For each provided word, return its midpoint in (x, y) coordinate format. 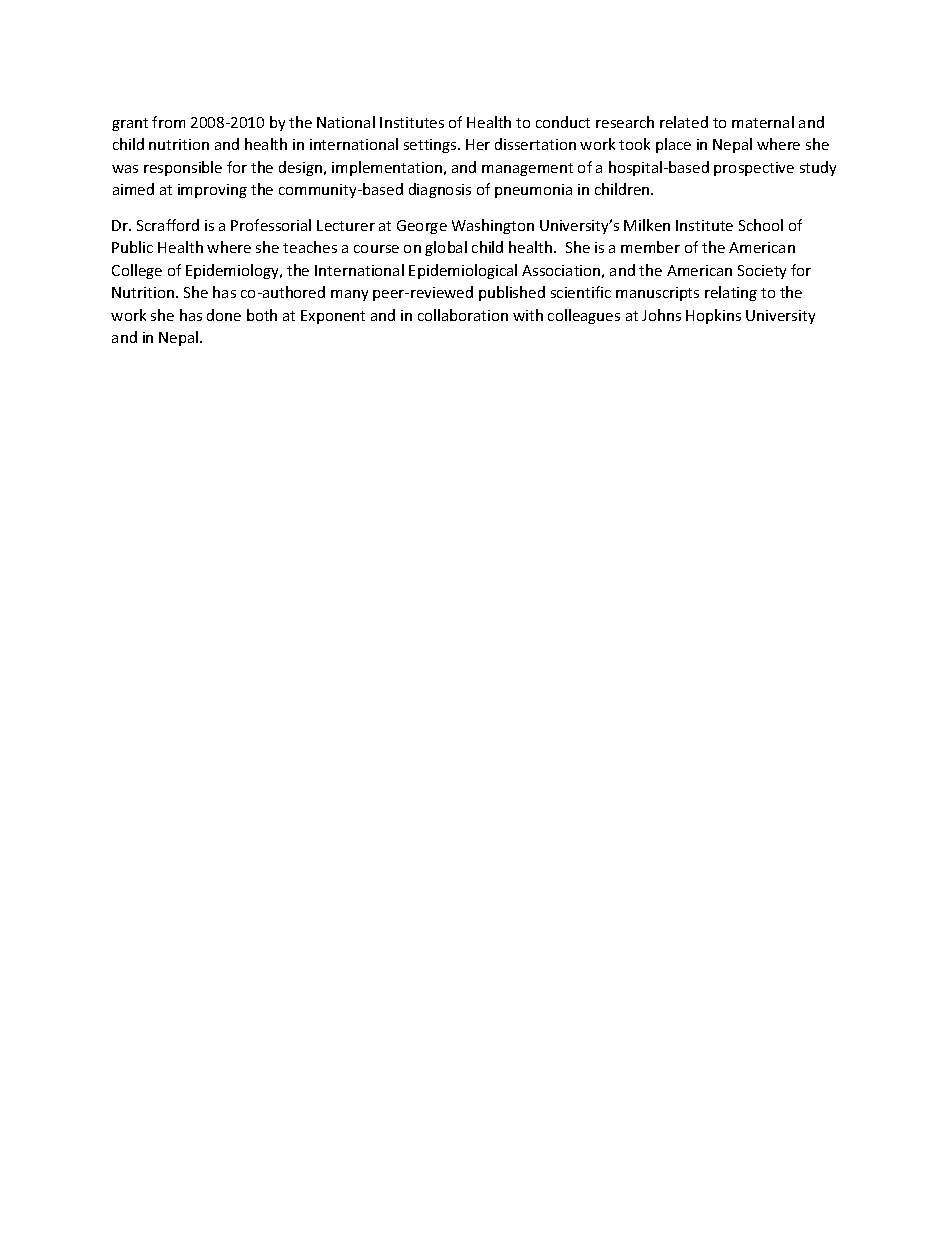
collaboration (463, 315)
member (650, 247)
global (446, 248)
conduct (563, 122)
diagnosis (440, 190)
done (224, 315)
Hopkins (713, 316)
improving (212, 191)
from (168, 122)
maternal (763, 122)
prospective (754, 169)
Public (132, 247)
